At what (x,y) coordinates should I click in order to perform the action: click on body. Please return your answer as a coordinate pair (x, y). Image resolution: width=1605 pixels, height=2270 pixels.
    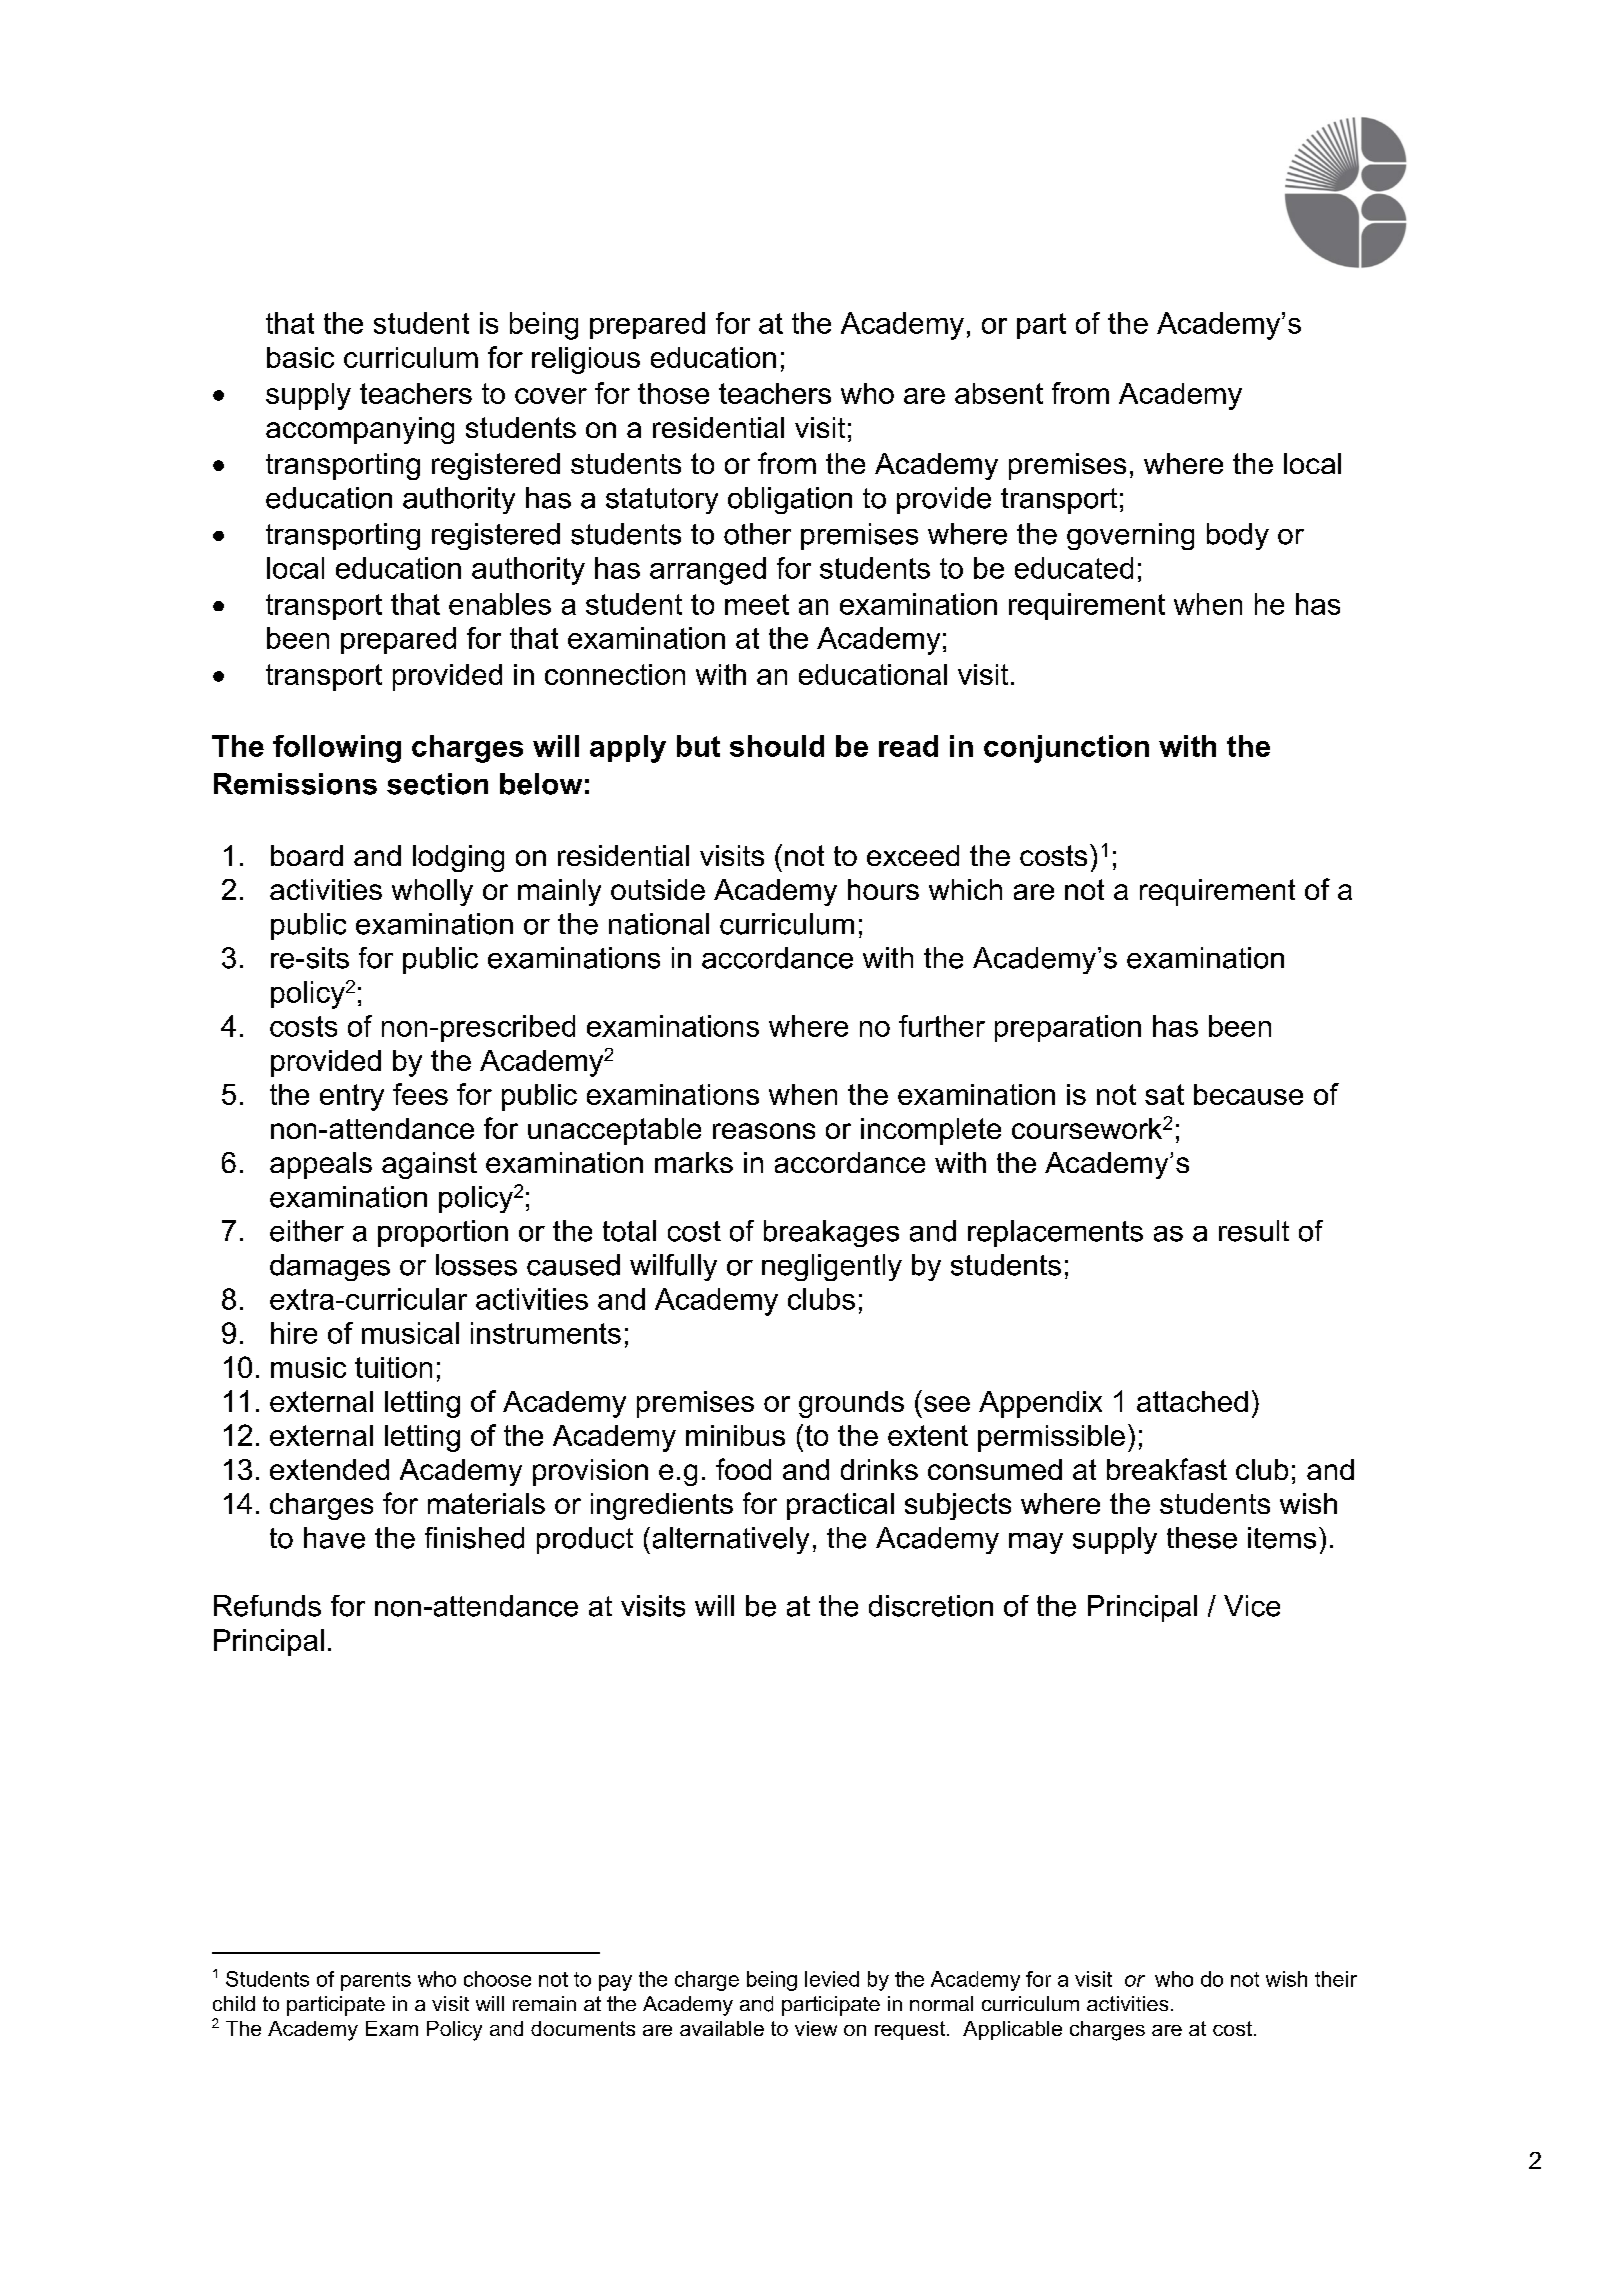
    Looking at the image, I should click on (1238, 536).
